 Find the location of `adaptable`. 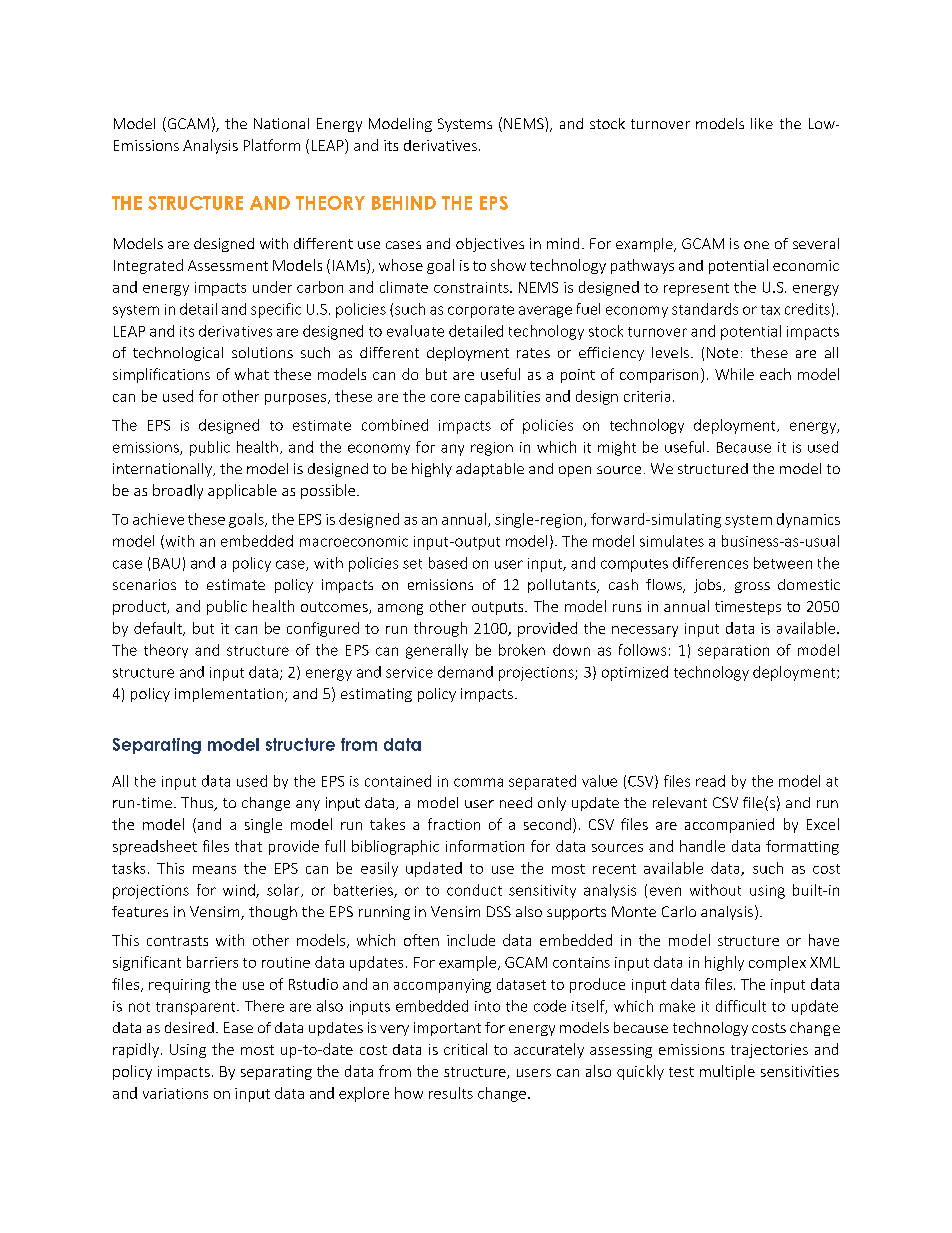

adaptable is located at coordinates (490, 470).
